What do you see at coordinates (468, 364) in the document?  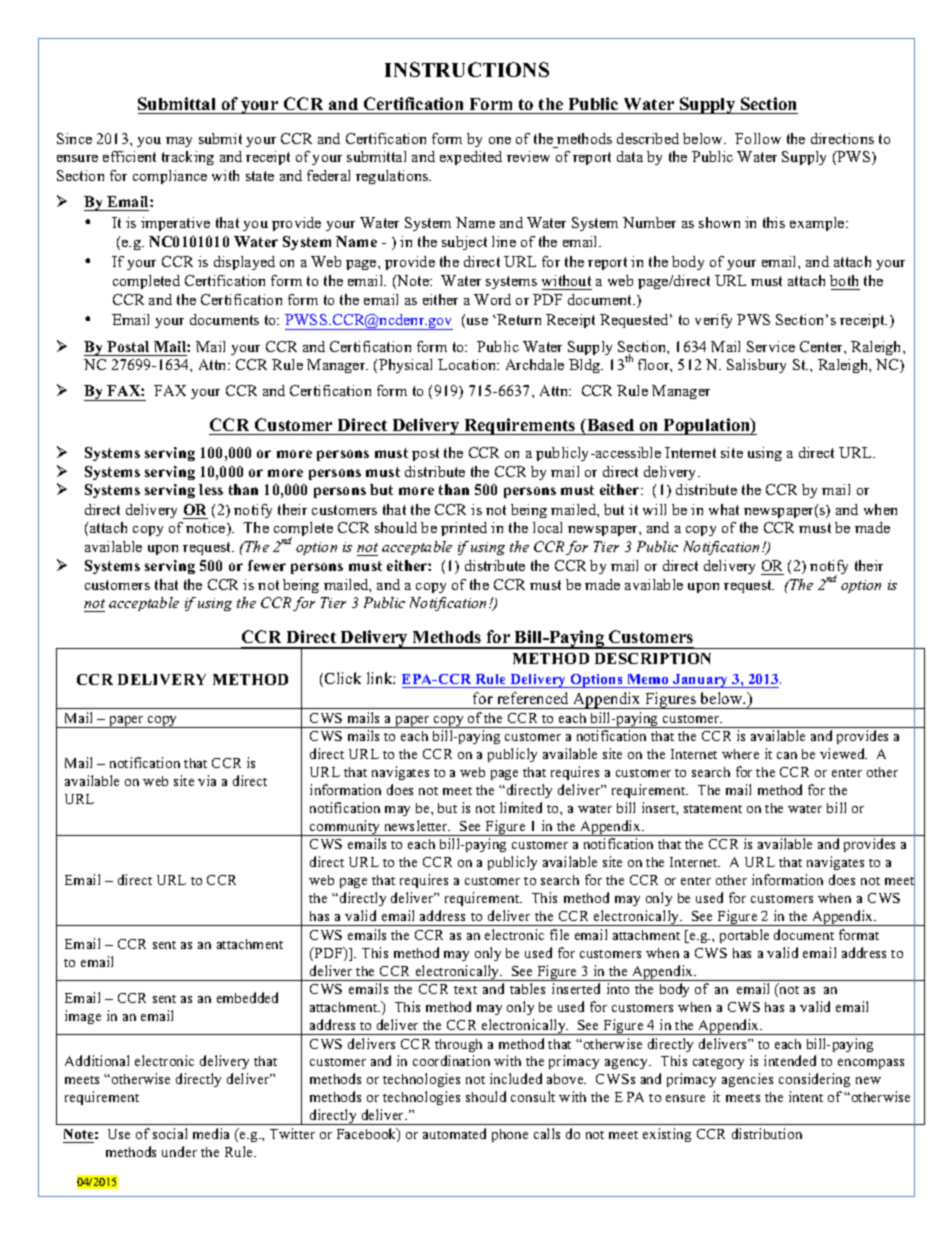 I see `Location` at bounding box center [468, 364].
